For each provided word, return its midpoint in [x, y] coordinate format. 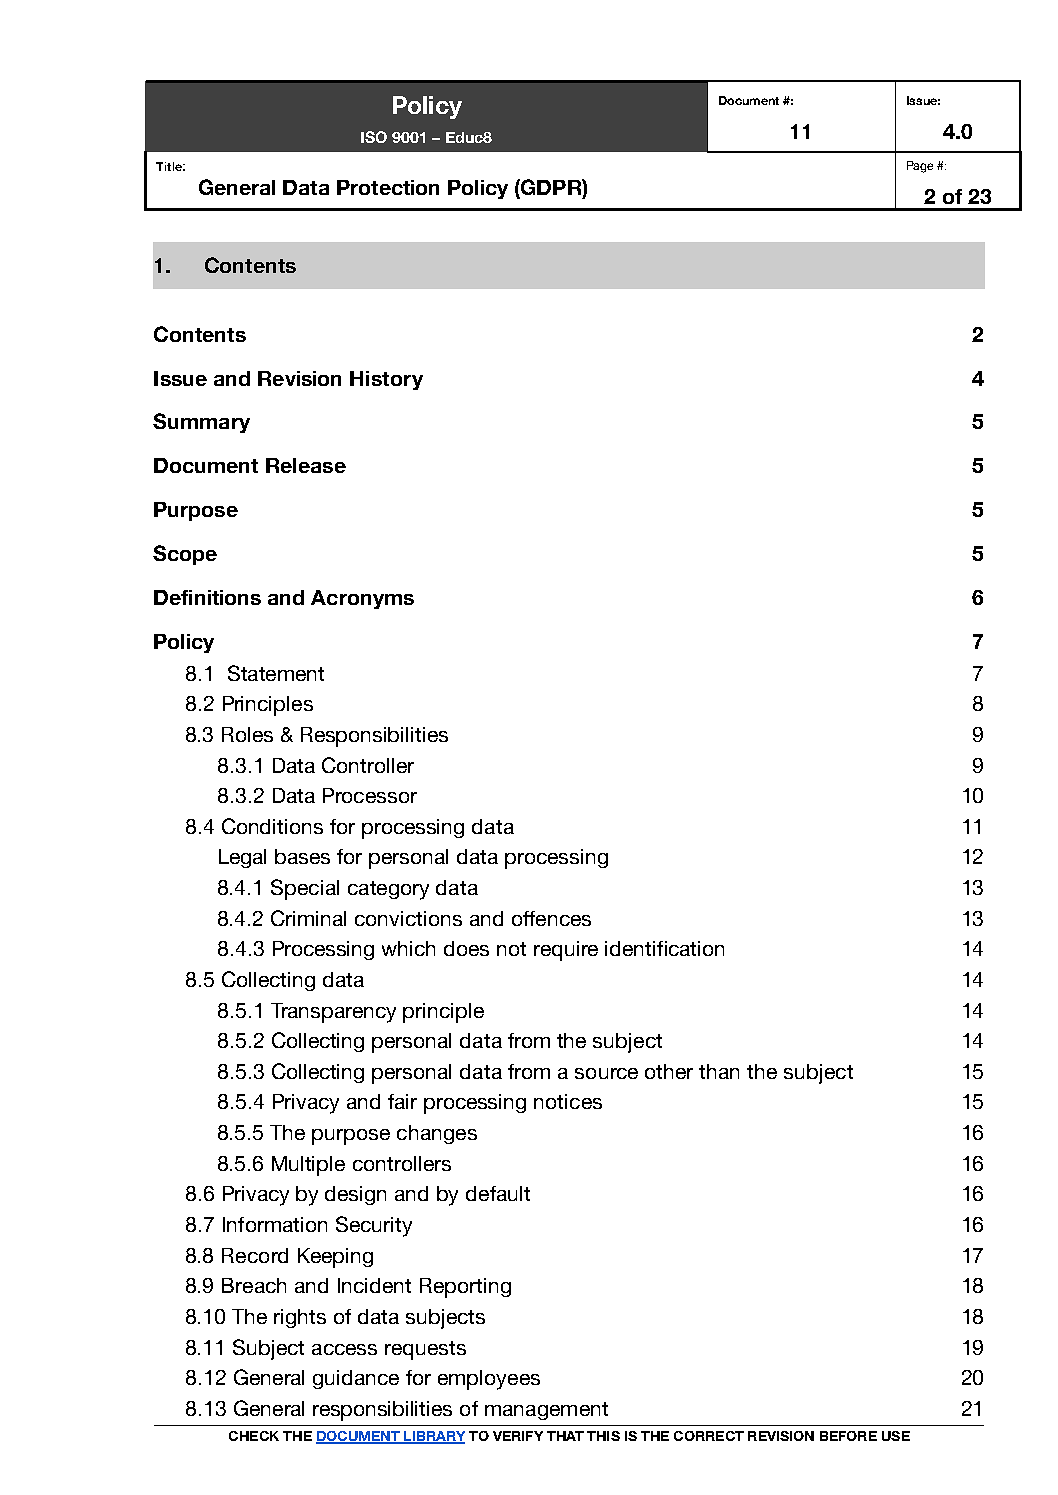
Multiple [308, 1166]
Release [306, 465]
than [719, 1071]
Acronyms [362, 599]
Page [920, 167]
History [386, 380]
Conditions [272, 826]
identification [664, 948]
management [546, 1411]
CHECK [254, 1436]
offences [551, 918]
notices [568, 1101]
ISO [374, 137]
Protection [388, 187]
